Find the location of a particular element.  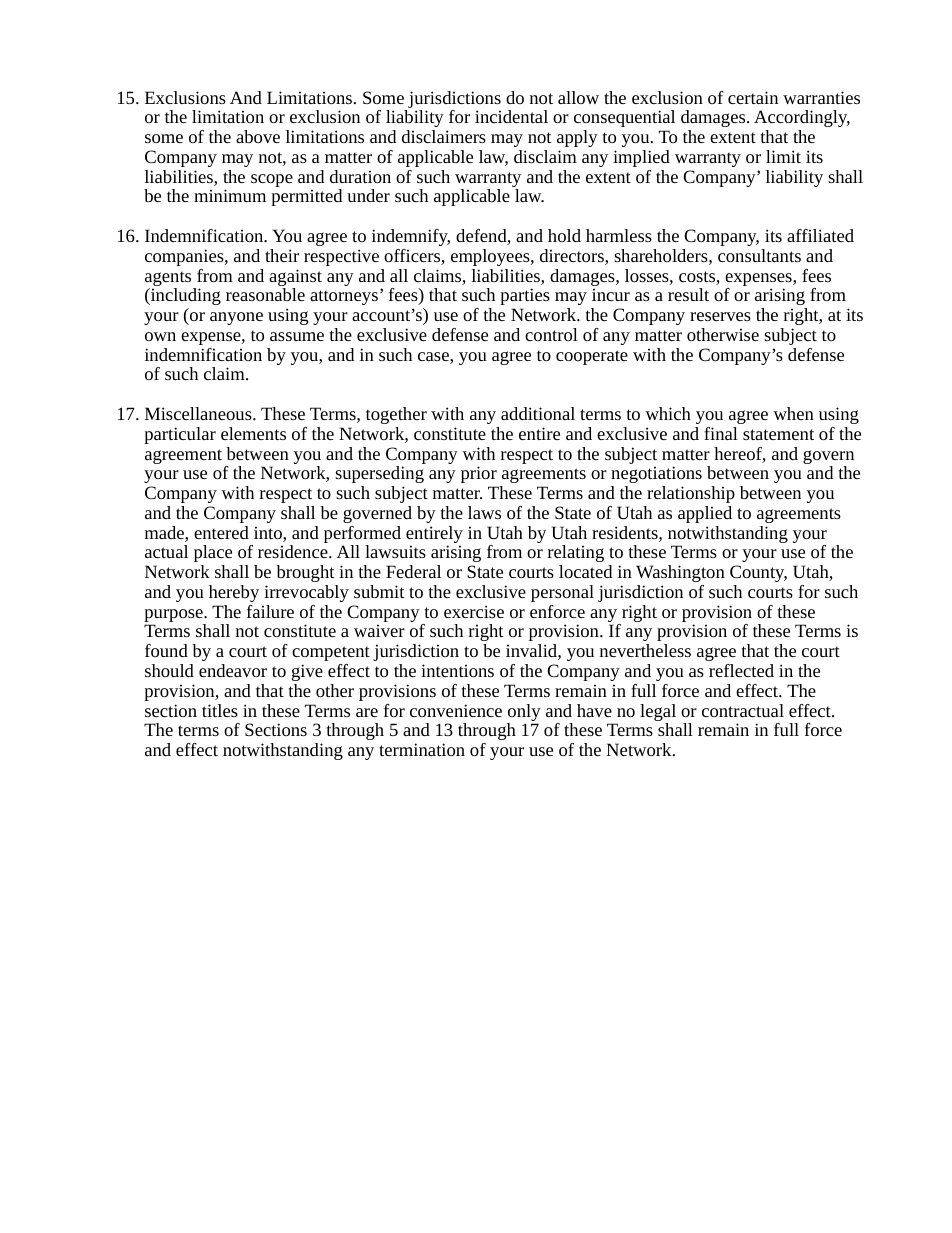

elements is located at coordinates (253, 433).
